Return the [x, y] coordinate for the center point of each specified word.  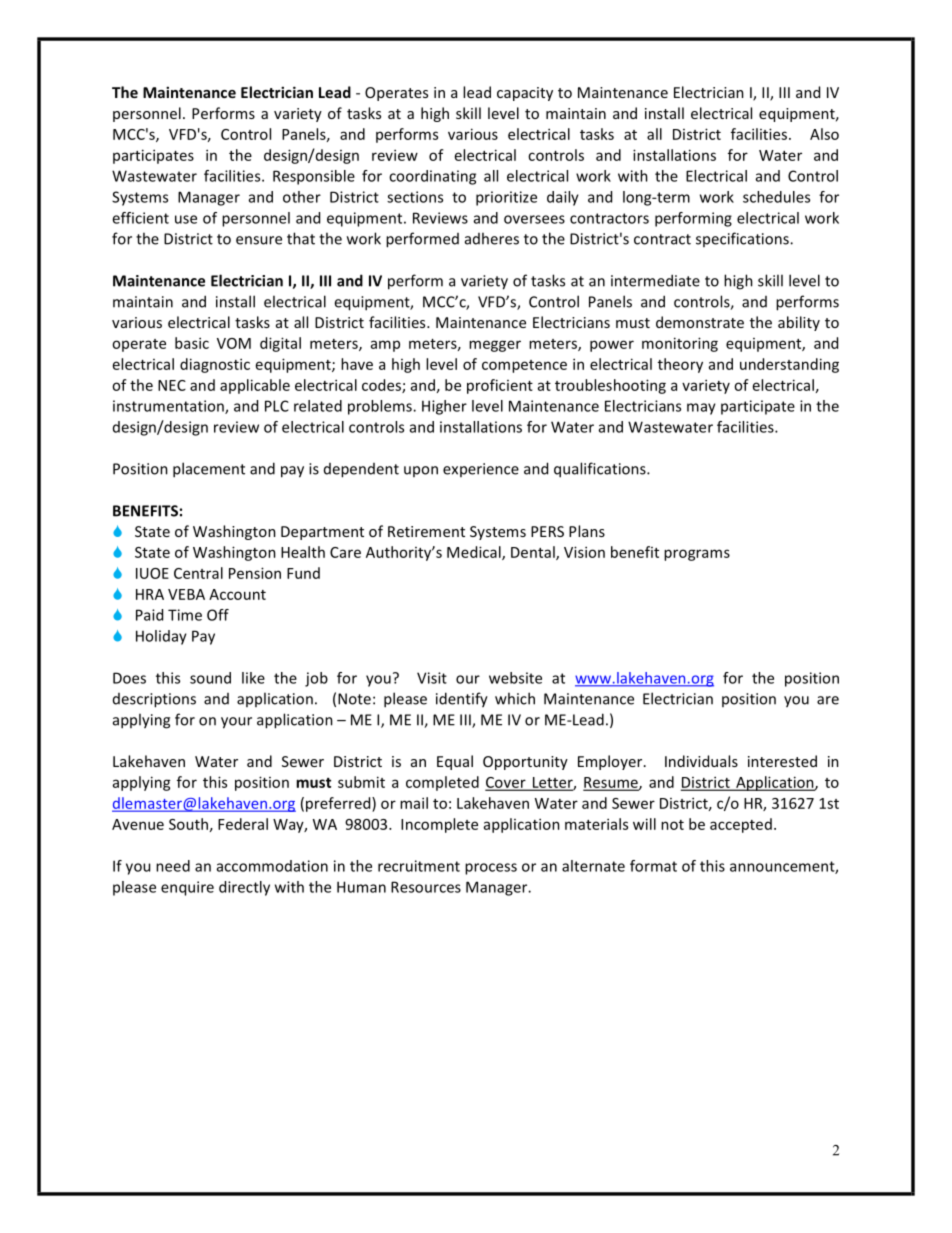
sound [210, 678]
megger [495, 346]
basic [192, 343]
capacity [525, 94]
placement [209, 470]
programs [697, 555]
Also [824, 134]
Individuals [701, 761]
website [515, 678]
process [491, 869]
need [173, 866]
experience [481, 470]
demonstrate [700, 322]
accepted [741, 825]
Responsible [314, 177]
